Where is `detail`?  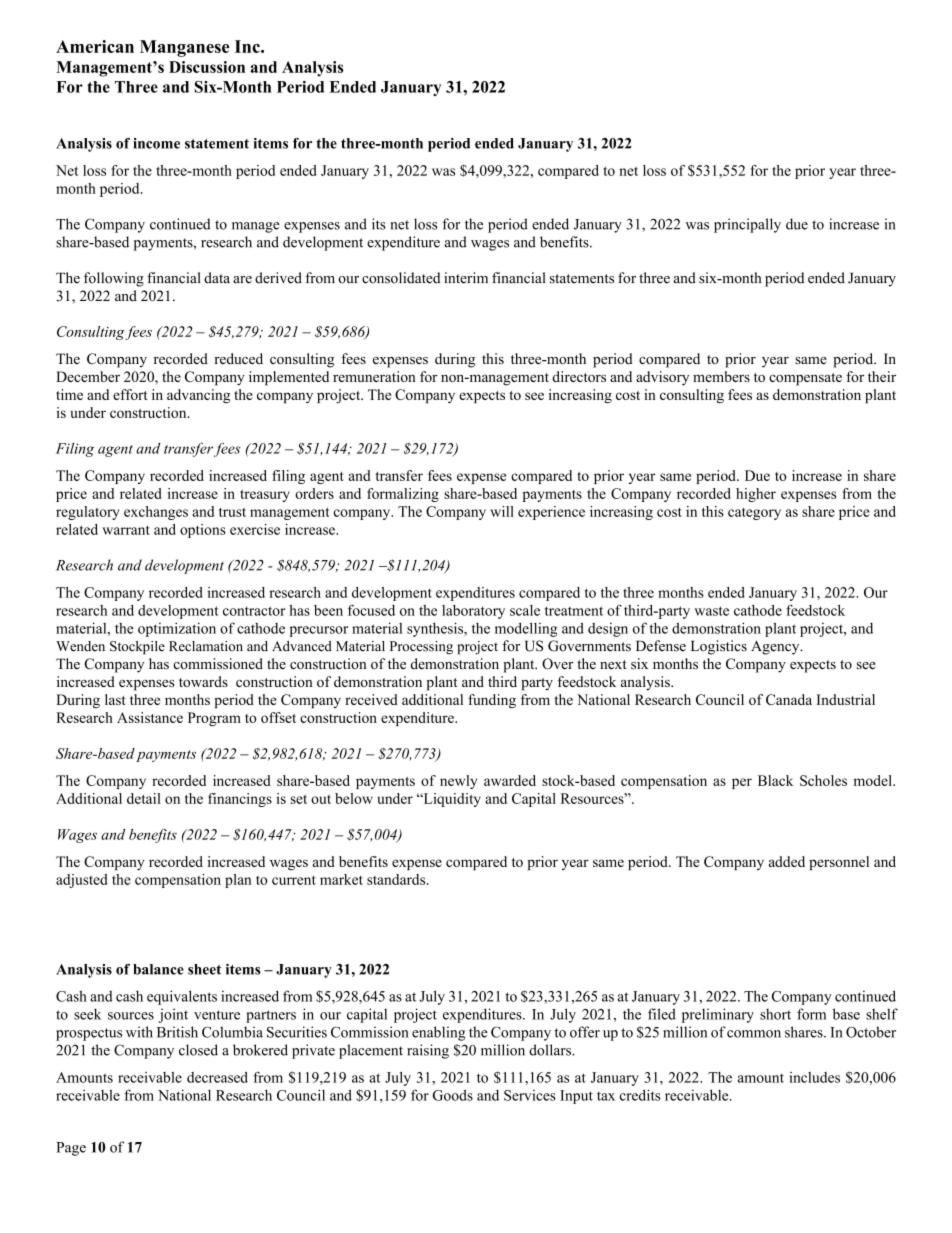
detail is located at coordinates (144, 798).
